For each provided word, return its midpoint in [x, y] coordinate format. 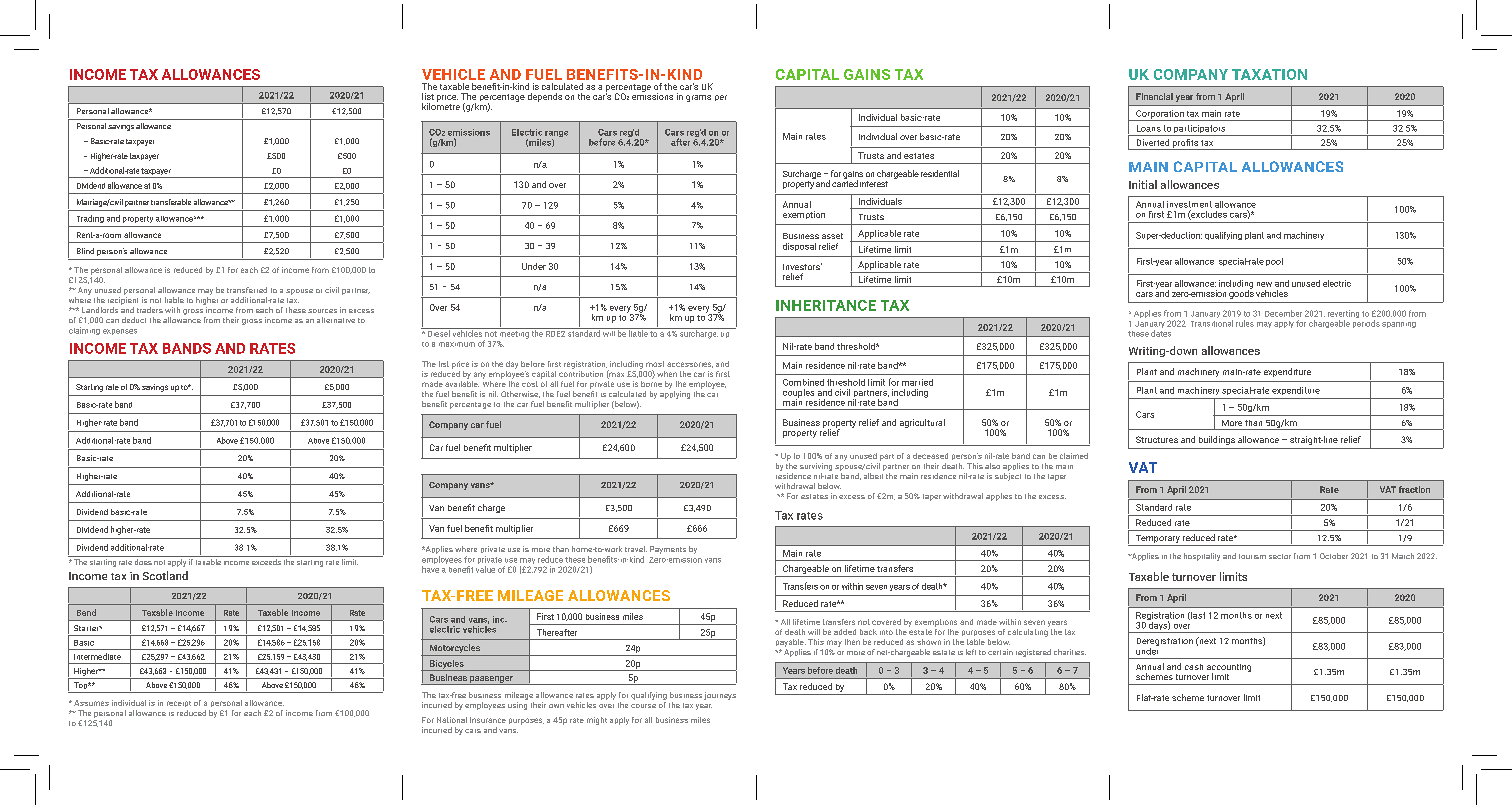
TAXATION [1269, 74]
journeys [720, 696]
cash [1194, 667]
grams [698, 98]
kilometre [441, 105]
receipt [179, 704]
